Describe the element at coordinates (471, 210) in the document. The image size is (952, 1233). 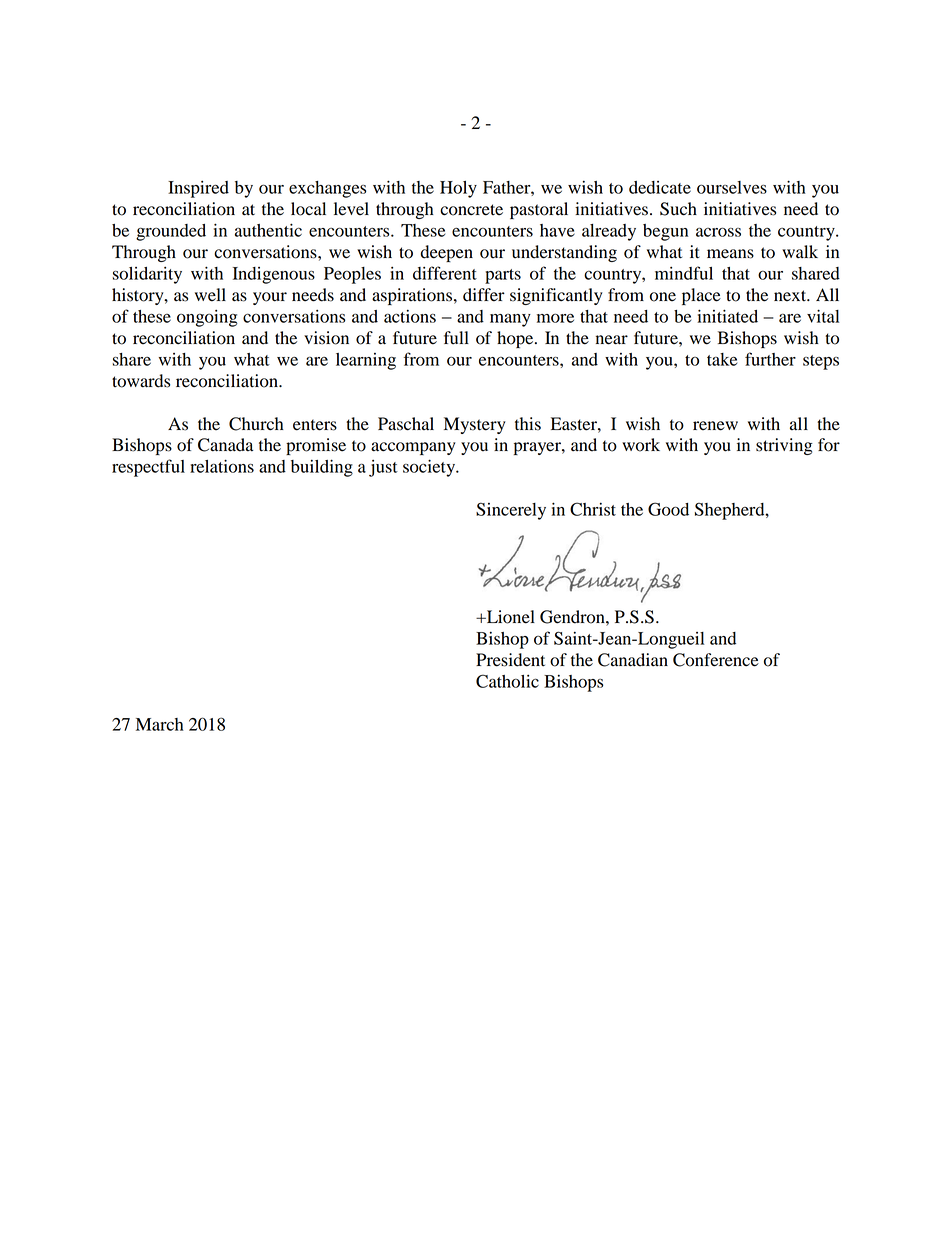
I see `concrete` at that location.
